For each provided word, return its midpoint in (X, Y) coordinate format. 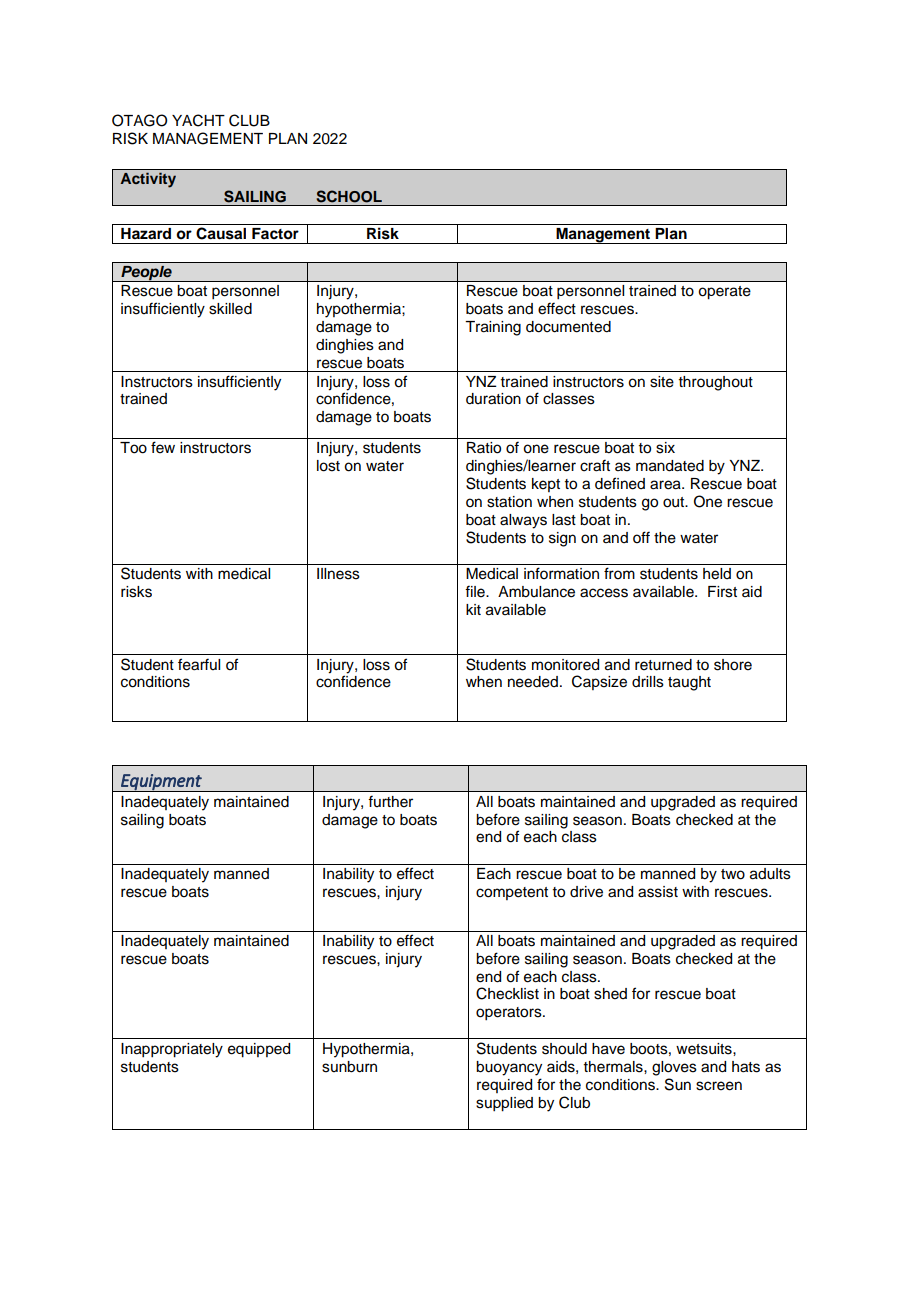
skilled (230, 309)
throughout (716, 383)
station (509, 502)
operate (724, 293)
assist (658, 892)
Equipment (161, 783)
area (666, 485)
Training (493, 328)
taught (689, 683)
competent (512, 893)
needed (533, 682)
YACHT (198, 120)
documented (568, 327)
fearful (199, 664)
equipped (259, 1050)
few (163, 447)
